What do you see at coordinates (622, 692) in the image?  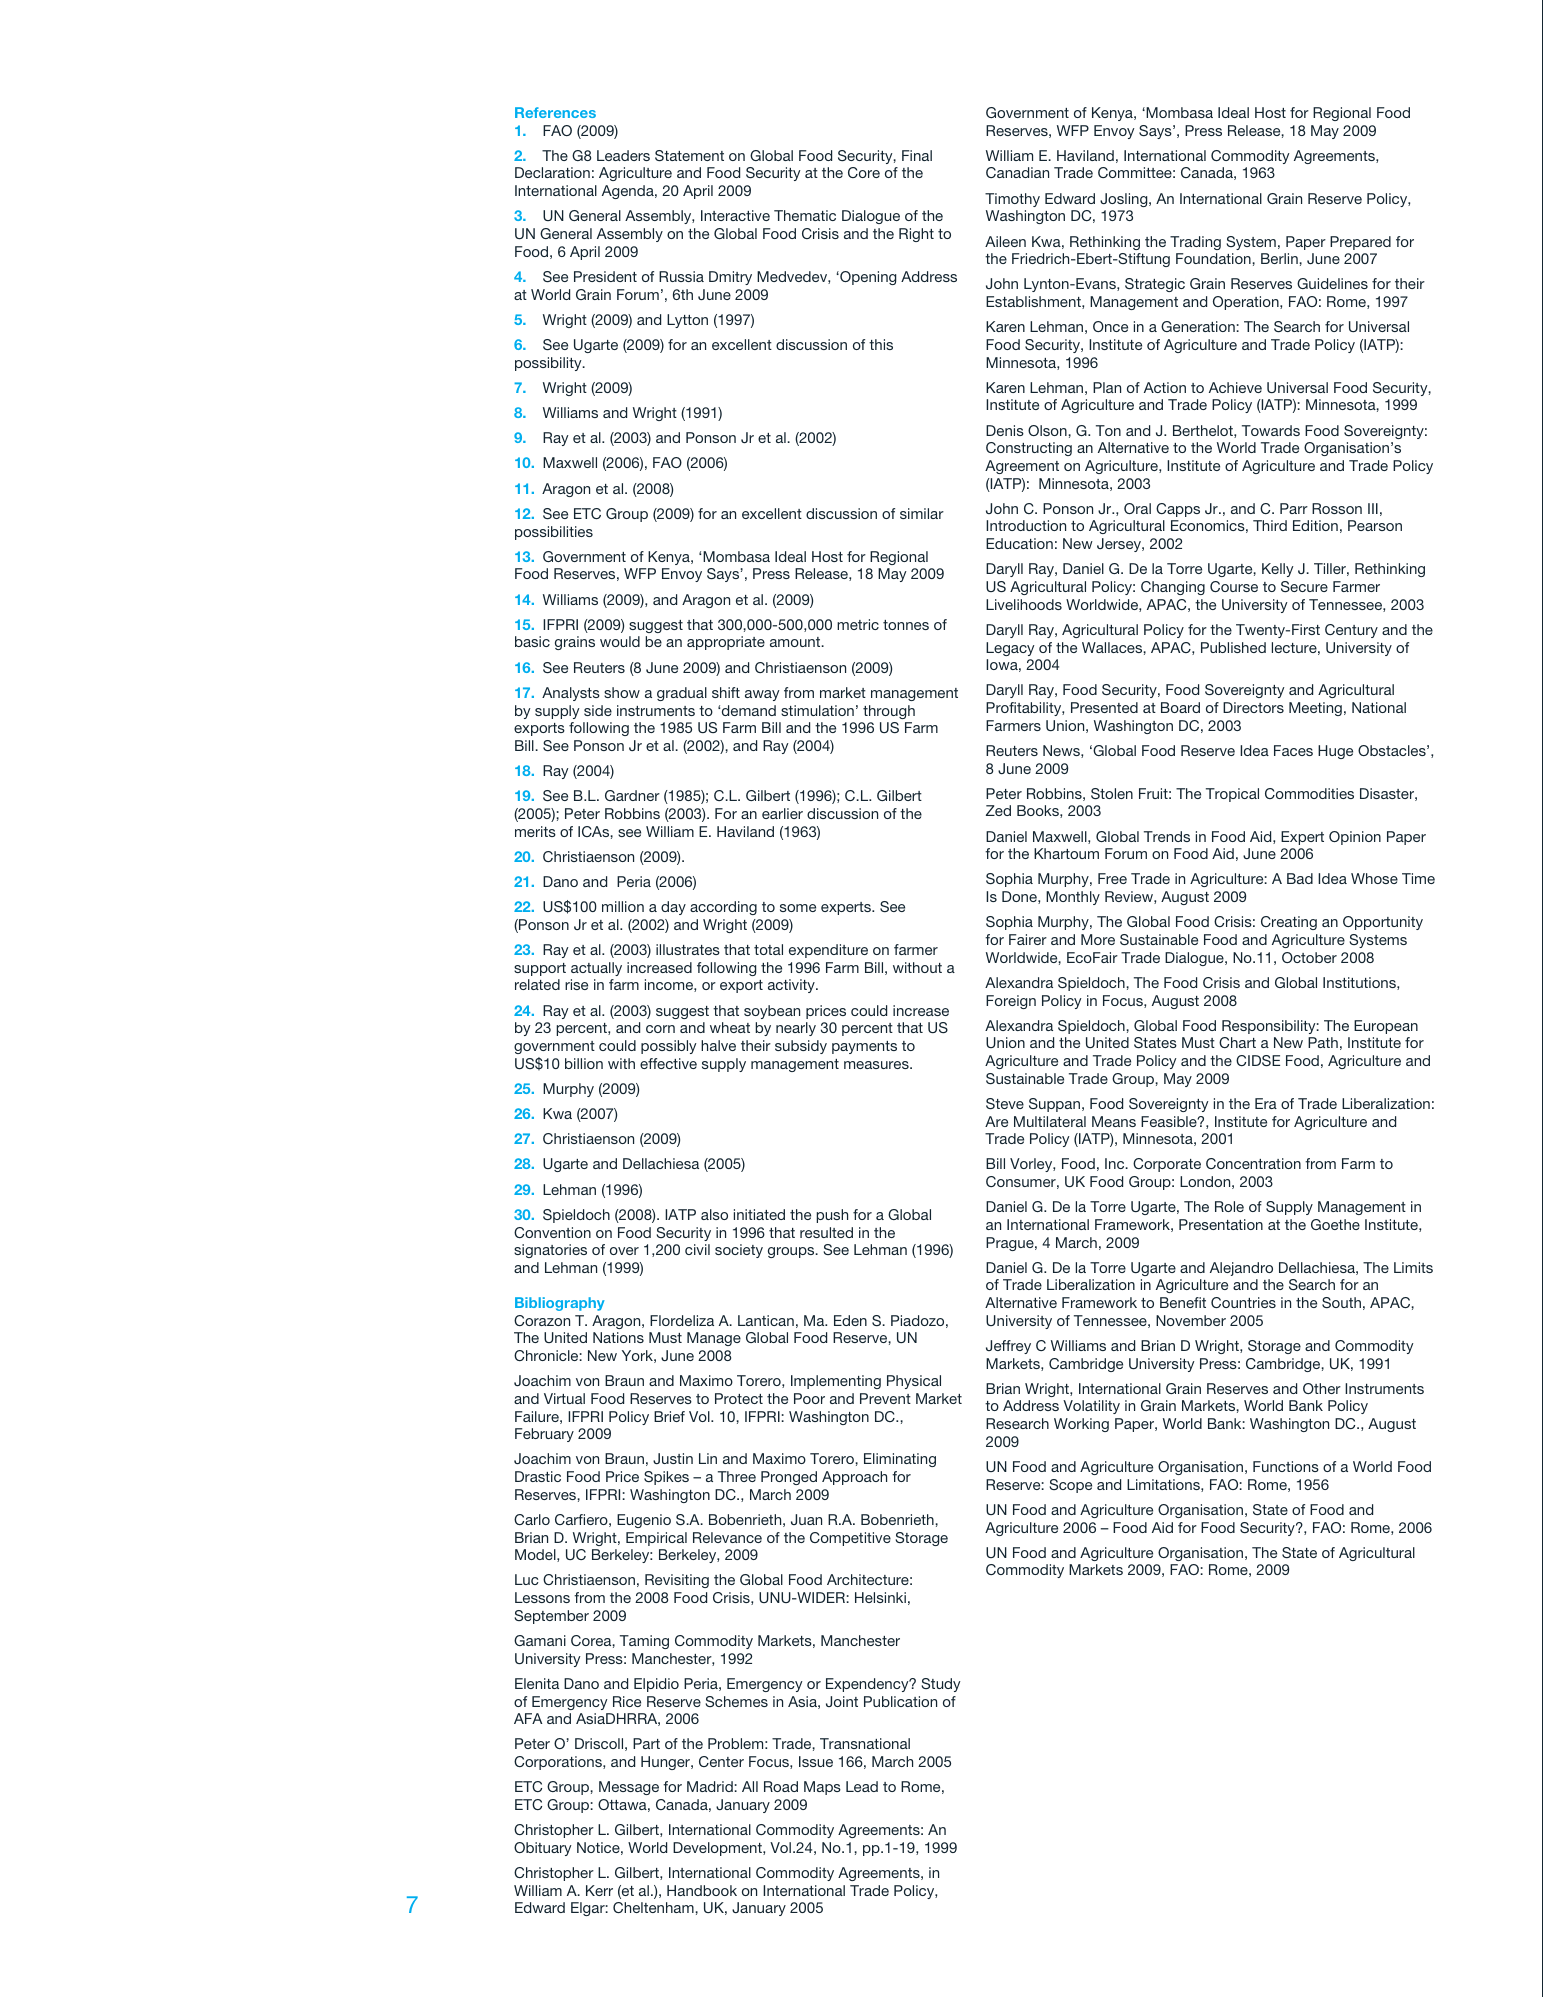 I see `show` at bounding box center [622, 692].
